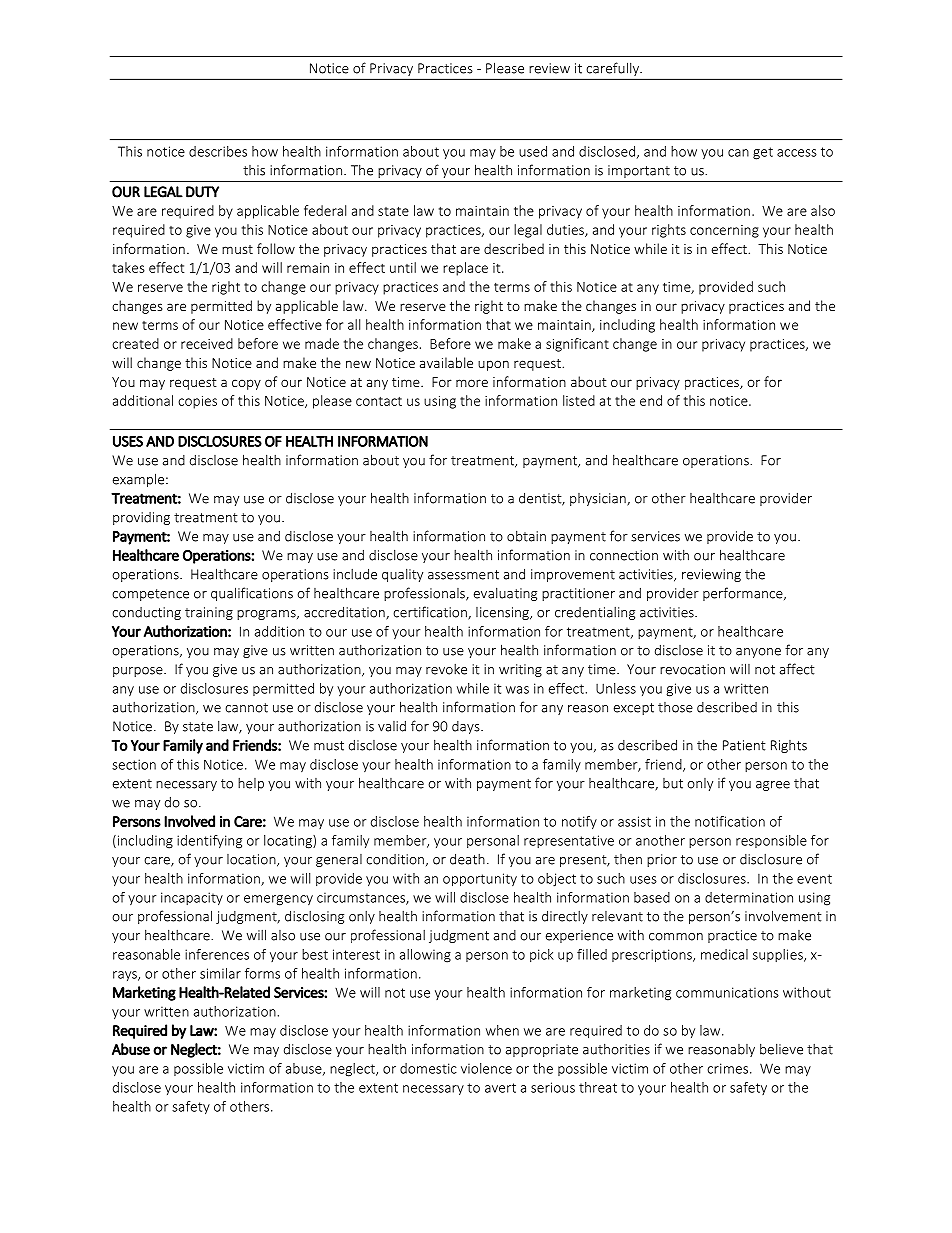  I want to click on training, so click(209, 613).
